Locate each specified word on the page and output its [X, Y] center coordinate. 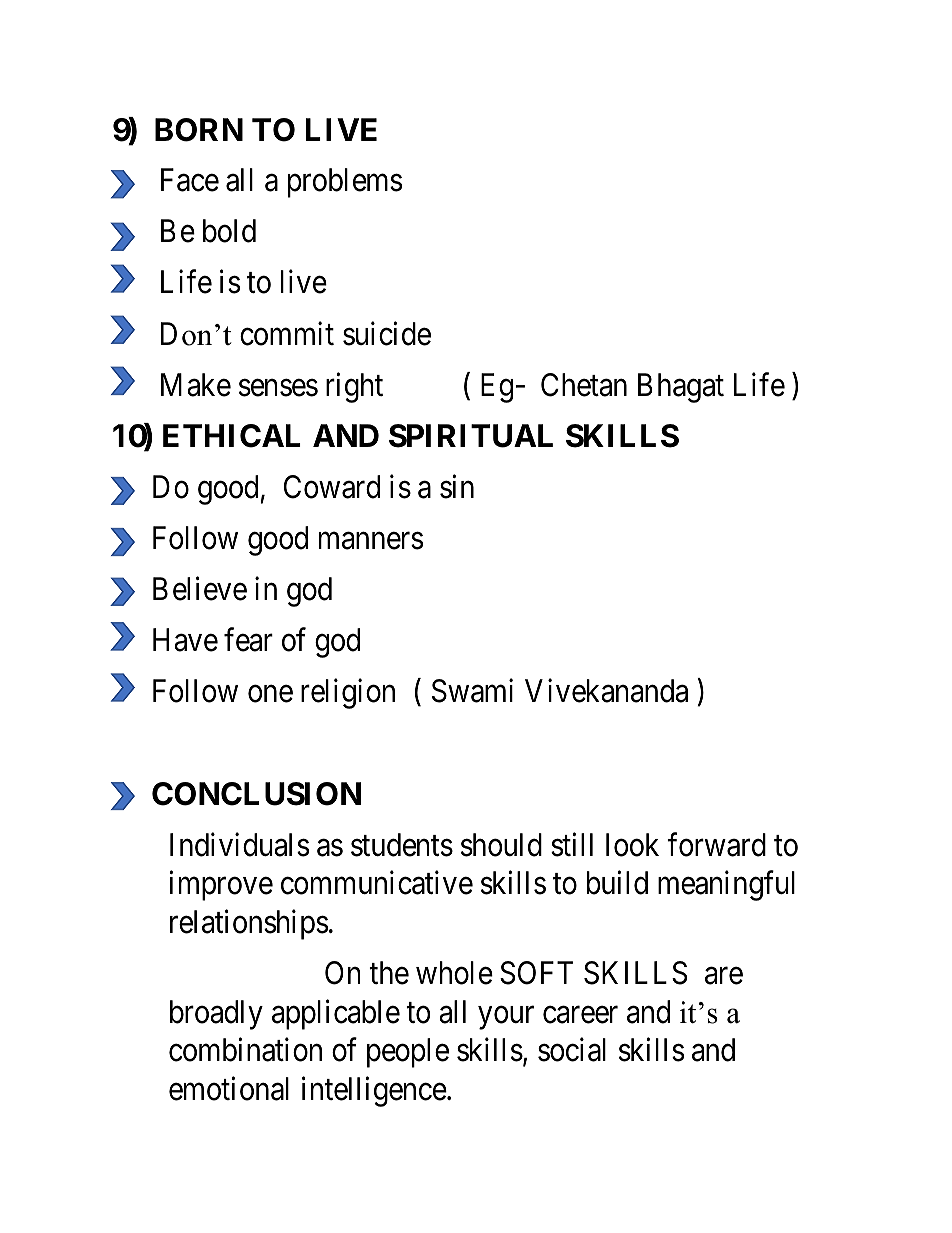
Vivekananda [606, 691]
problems [345, 183]
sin [457, 487]
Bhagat [681, 388]
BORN [199, 130]
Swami [472, 691]
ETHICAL [232, 436]
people [408, 1053]
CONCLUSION [256, 794]
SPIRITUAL [471, 436]
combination [245, 1050]
